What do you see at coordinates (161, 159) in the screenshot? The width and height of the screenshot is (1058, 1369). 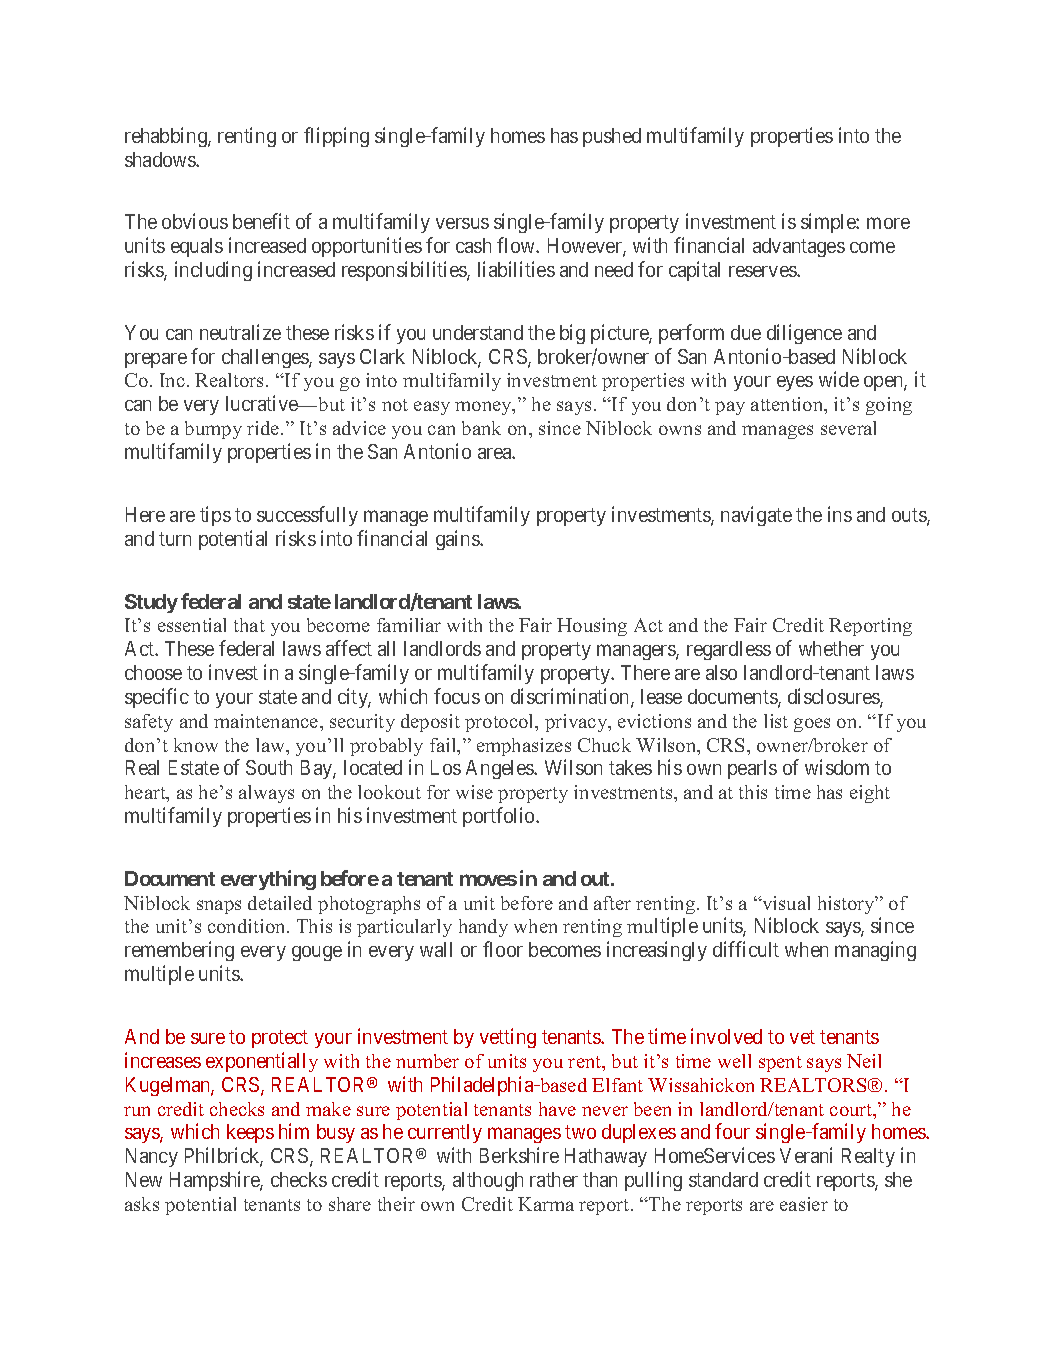 I see `shadows` at bounding box center [161, 159].
